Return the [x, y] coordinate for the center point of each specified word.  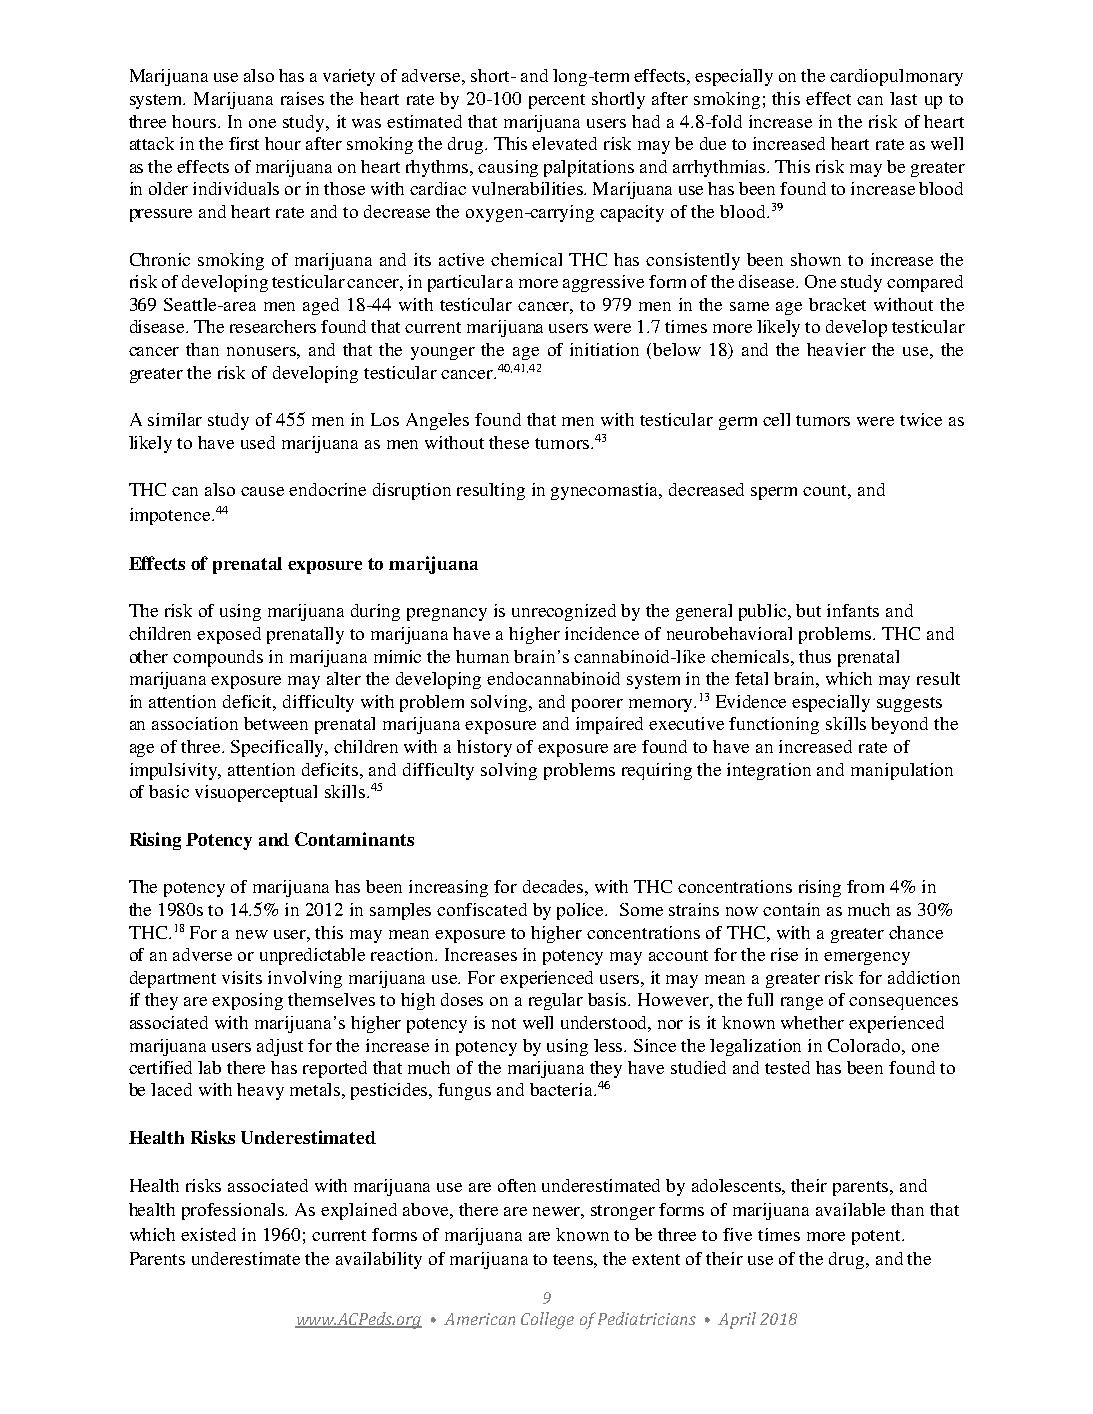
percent [557, 101]
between [276, 723]
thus [815, 656]
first [244, 143]
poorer [597, 705]
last [903, 98]
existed [208, 1234]
